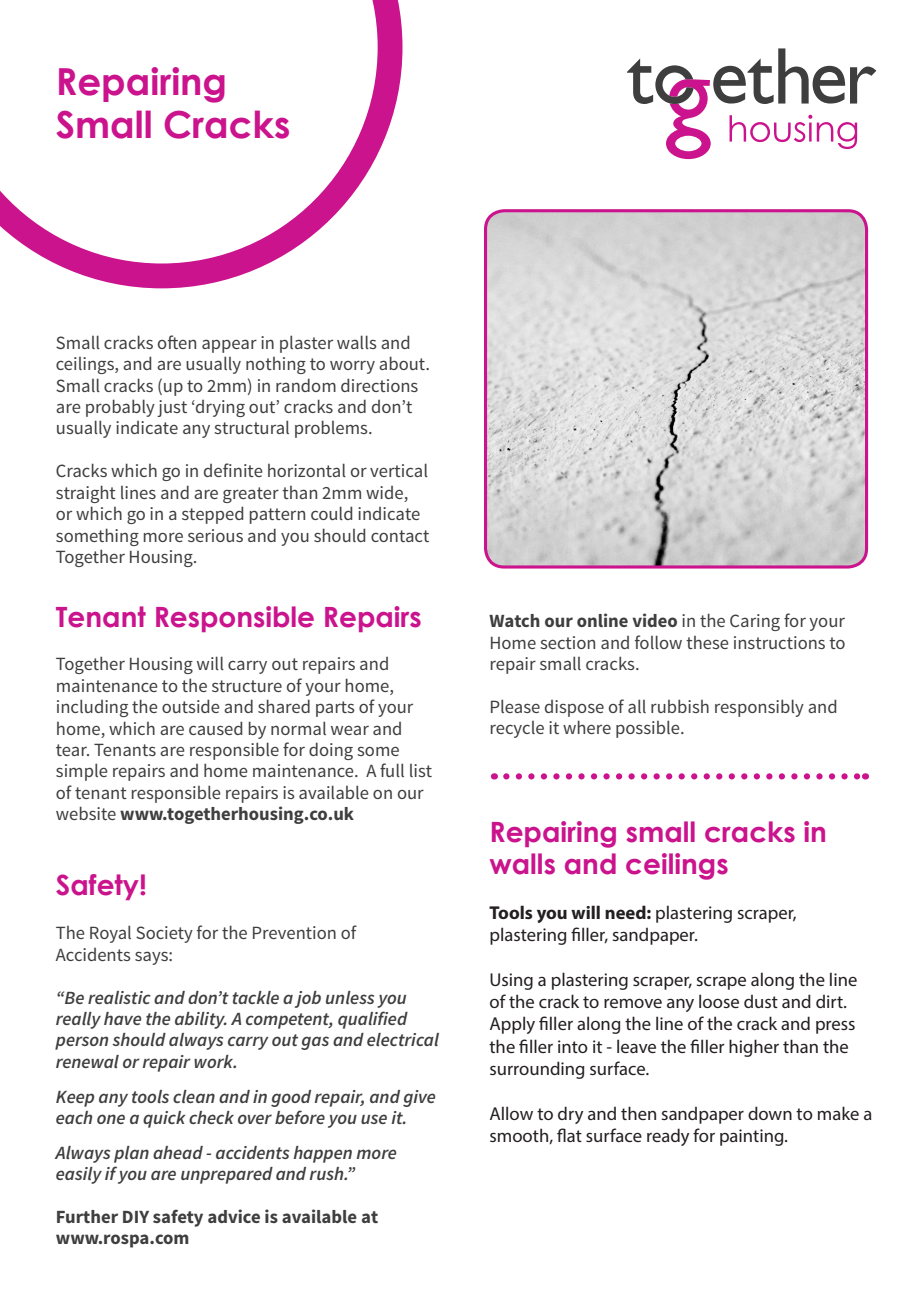 The image size is (924, 1308). Describe the element at coordinates (759, 708) in the document. I see `responsibly` at that location.
